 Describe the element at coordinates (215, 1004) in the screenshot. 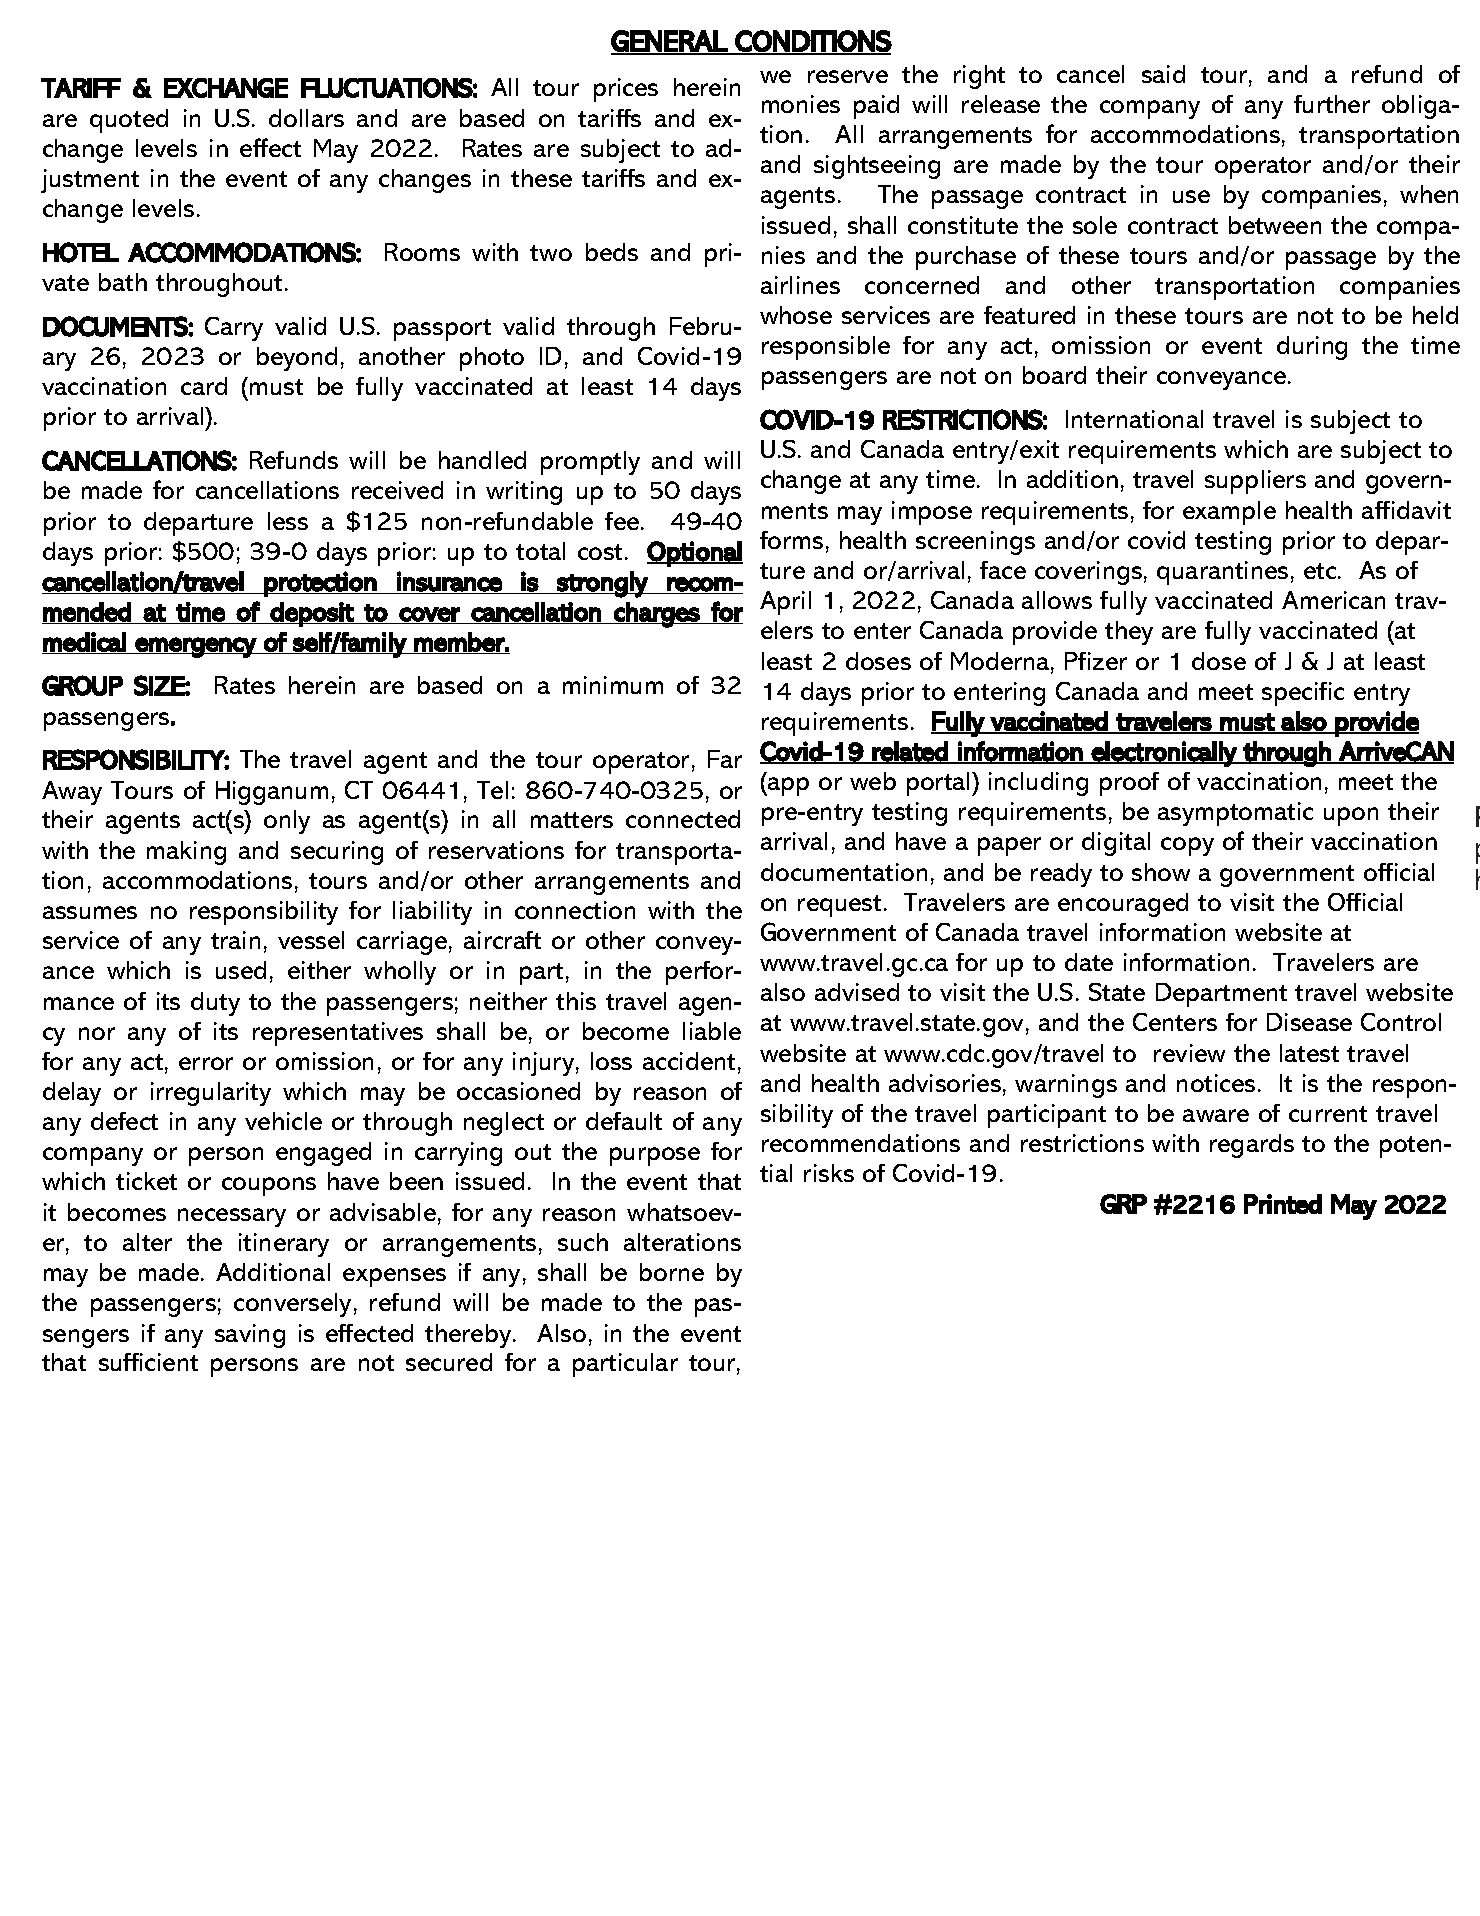

I see `duty` at that location.
